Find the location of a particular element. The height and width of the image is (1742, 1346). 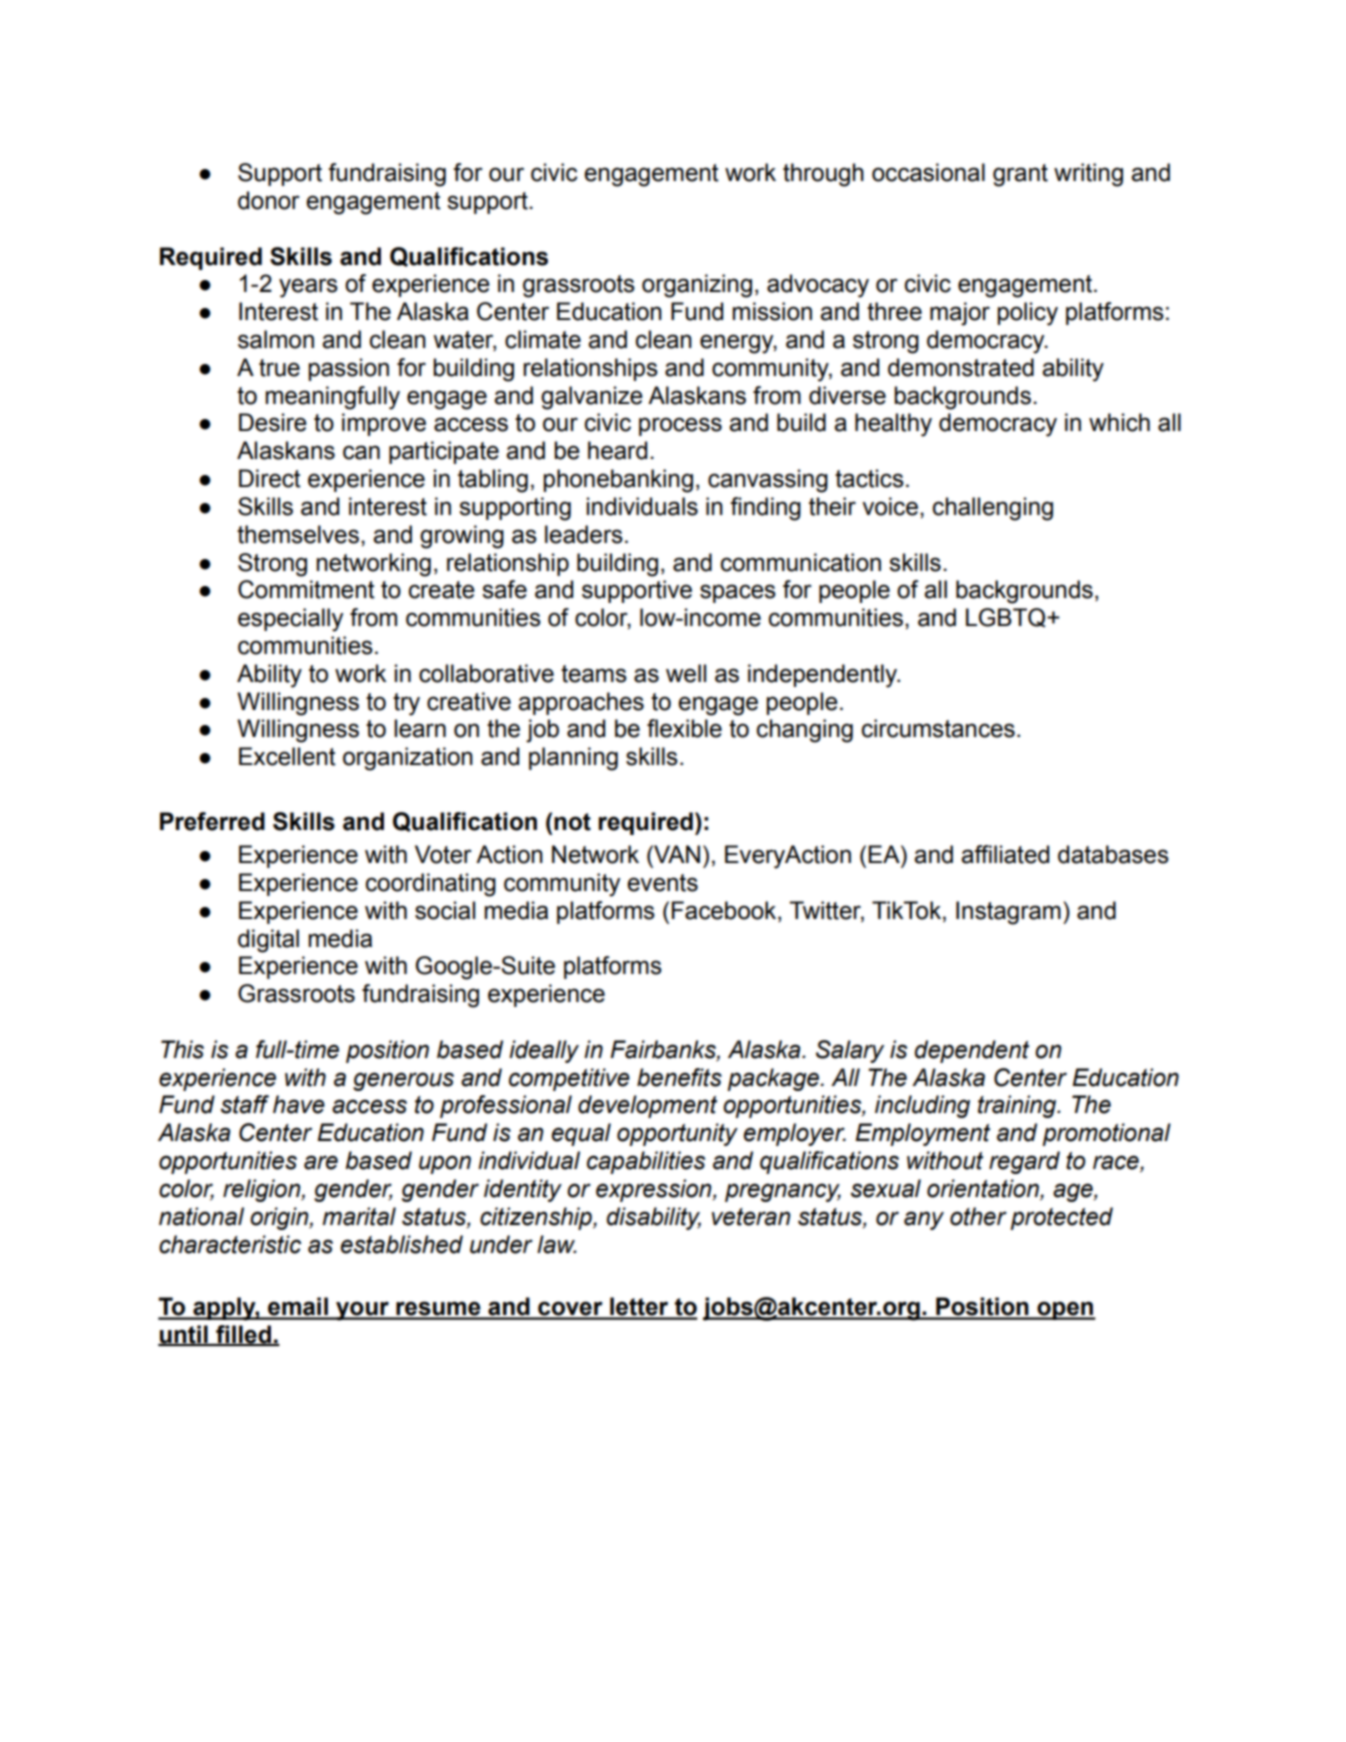

LGBTQ is located at coordinates (1007, 618).
